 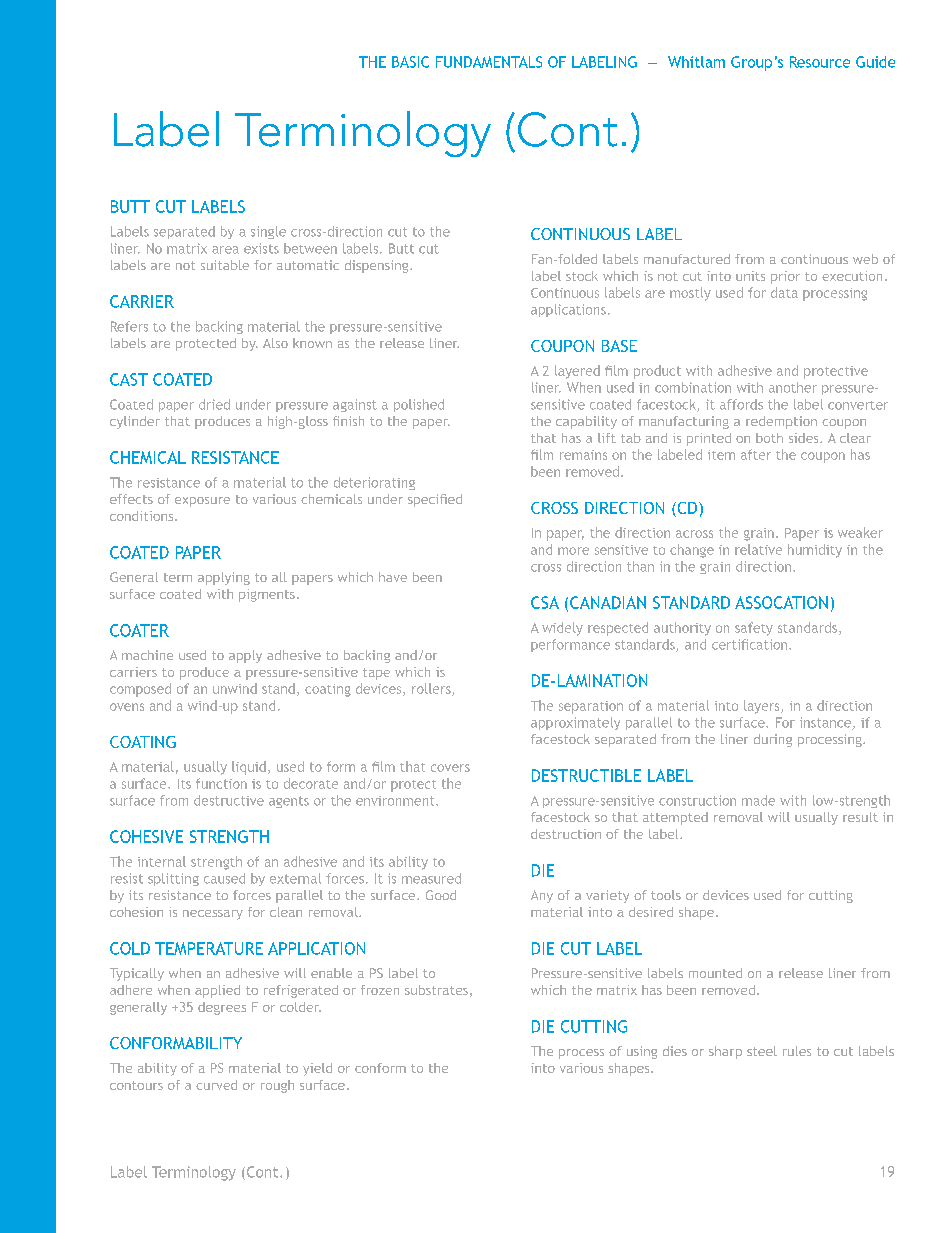 I want to click on made, so click(x=758, y=800).
